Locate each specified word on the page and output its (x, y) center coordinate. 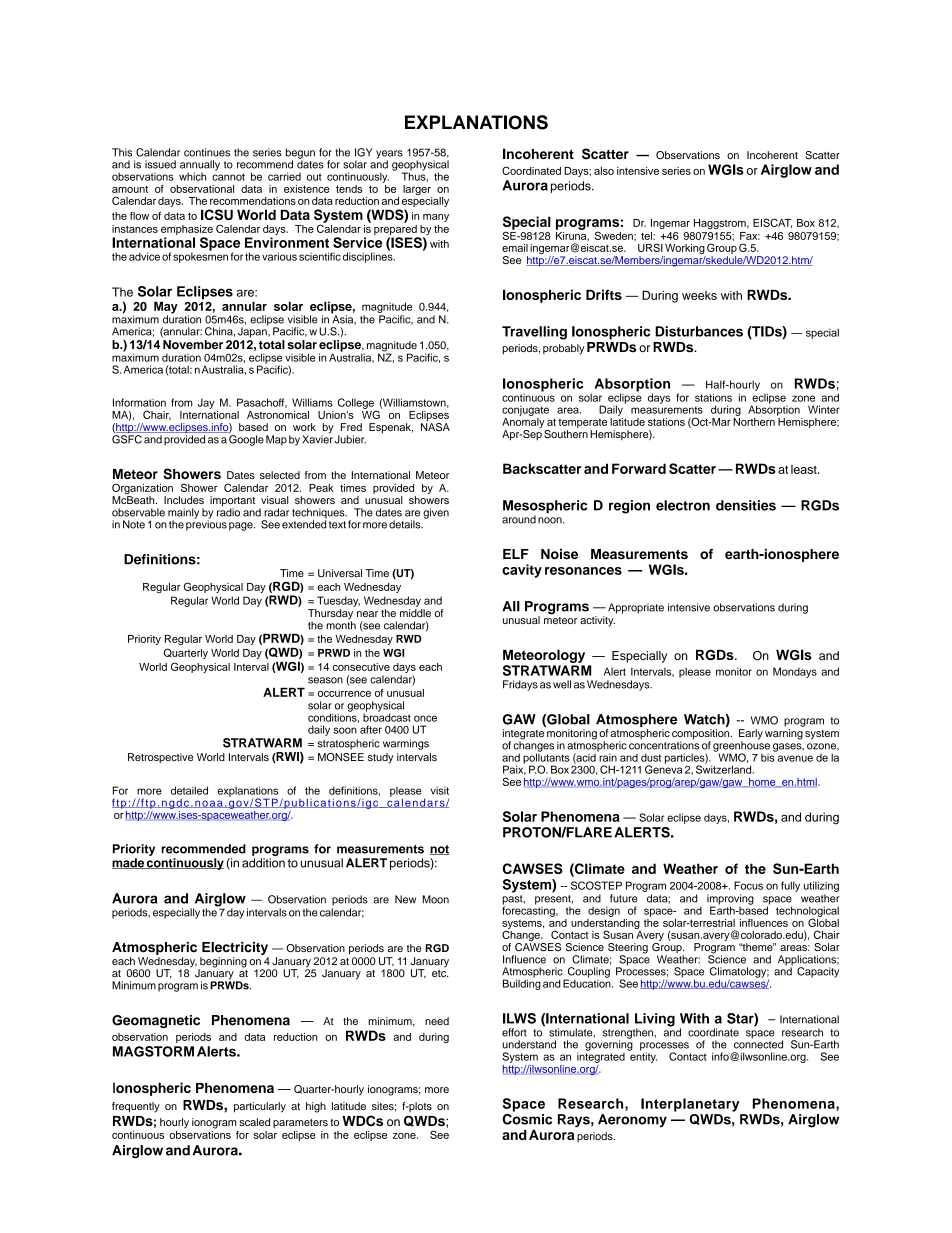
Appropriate (636, 608)
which (192, 176)
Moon (435, 899)
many (436, 218)
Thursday (330, 615)
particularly (260, 1107)
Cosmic (527, 1118)
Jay (206, 403)
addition (263, 863)
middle (415, 613)
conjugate (525, 411)
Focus (748, 885)
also (604, 171)
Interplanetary (690, 1105)
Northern (754, 420)
